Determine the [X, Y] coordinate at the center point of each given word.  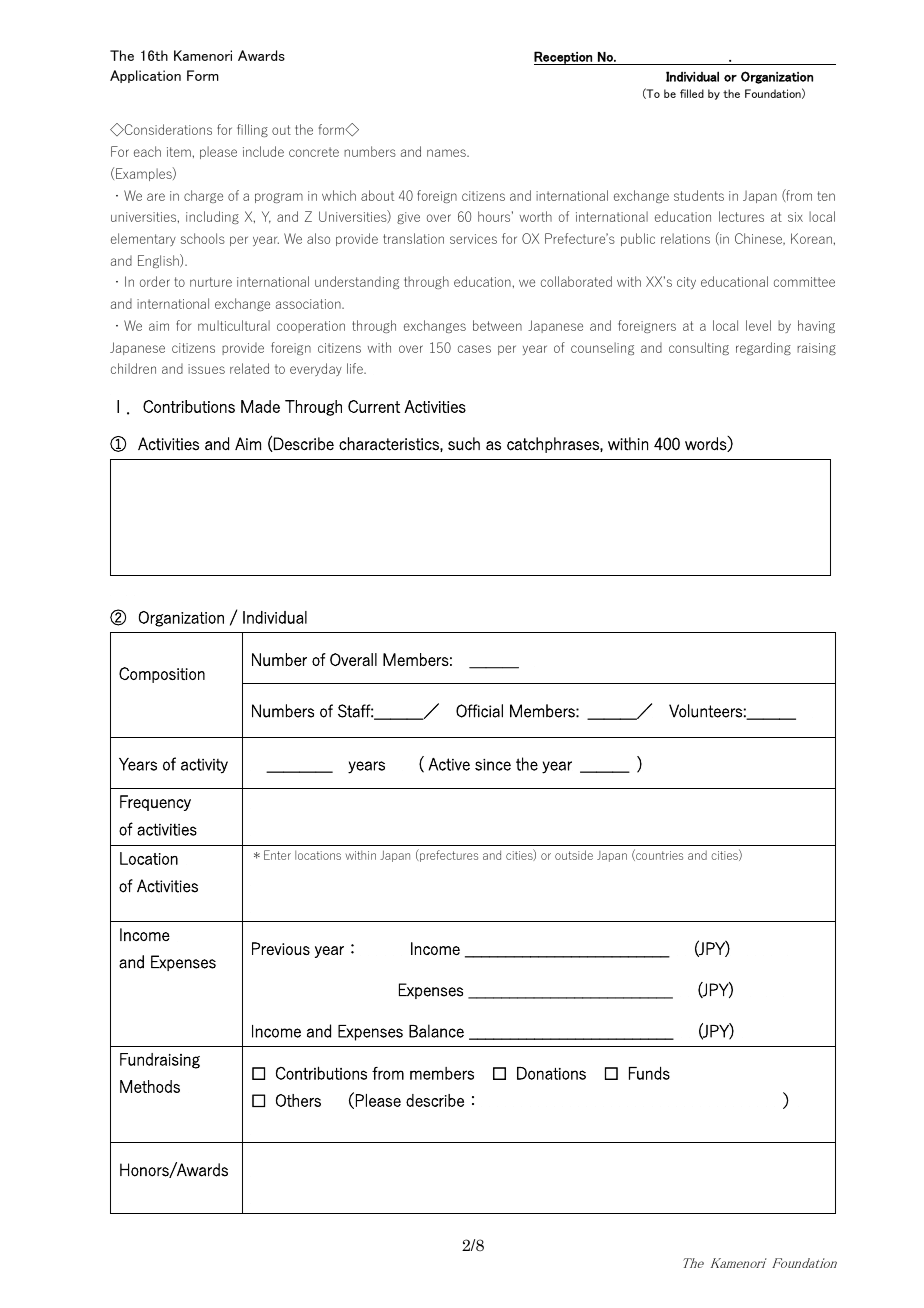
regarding [763, 348]
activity [204, 766]
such [464, 443]
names [447, 153]
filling [252, 130]
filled [692, 93]
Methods [150, 1086]
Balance [436, 1031]
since [493, 765]
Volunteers [705, 711]
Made [260, 406]
